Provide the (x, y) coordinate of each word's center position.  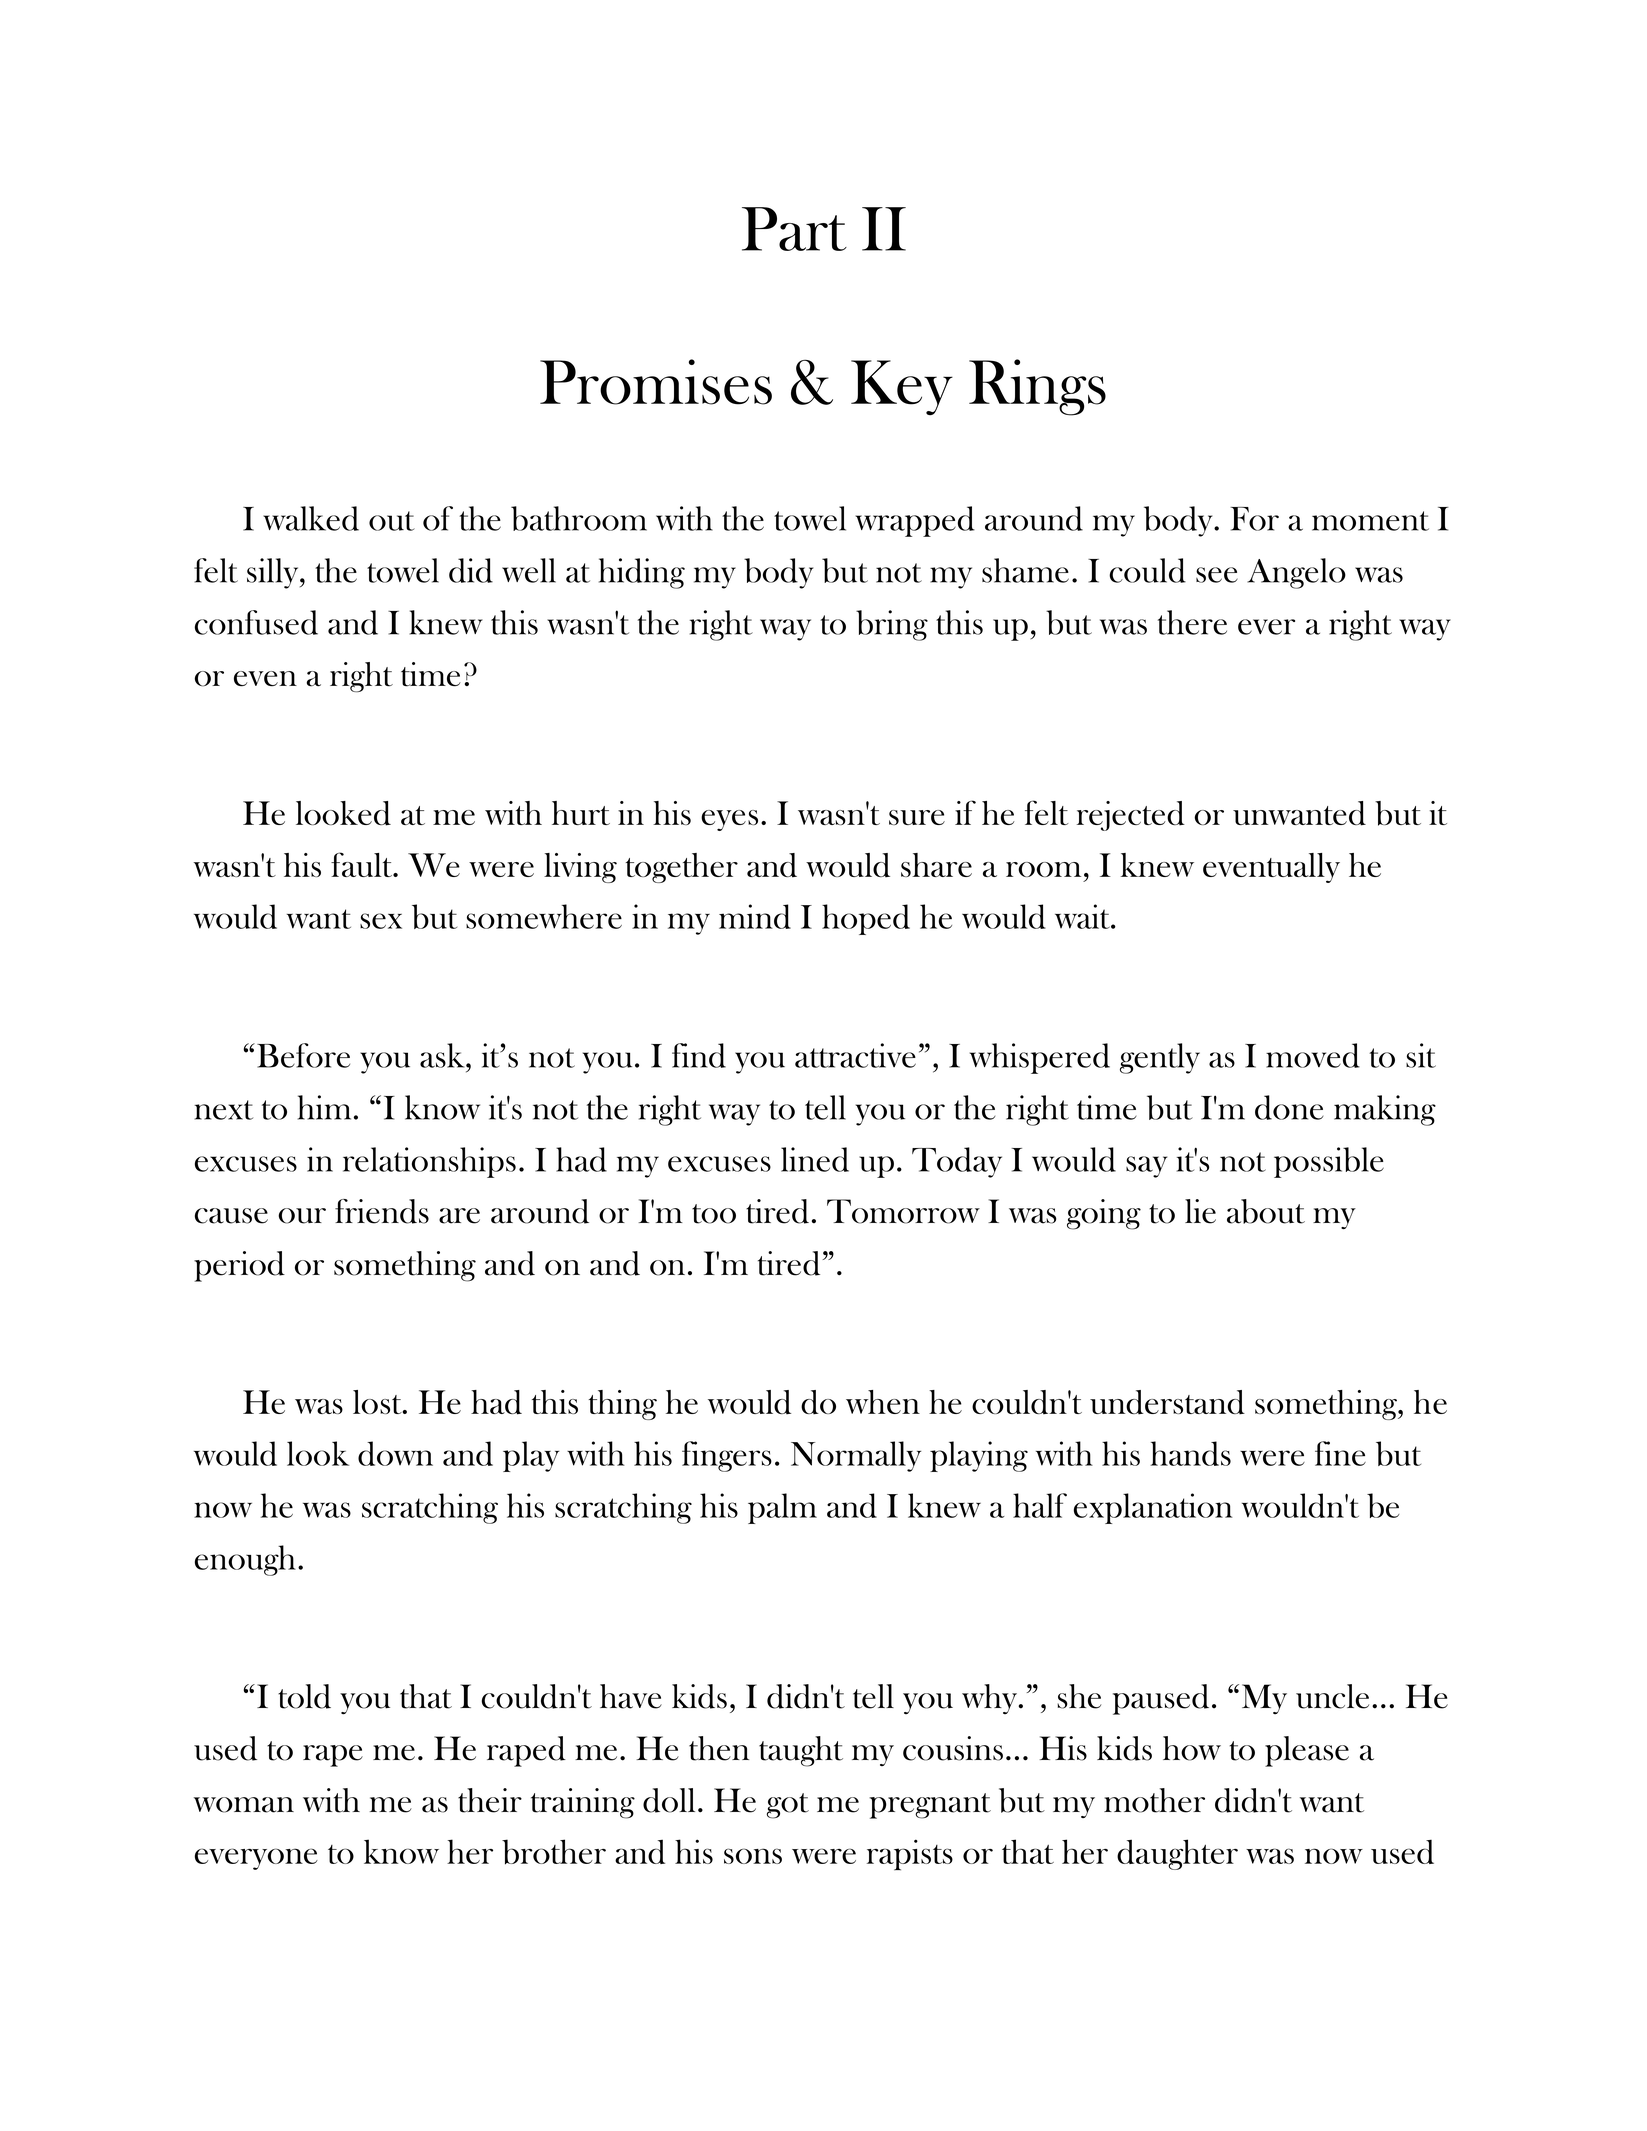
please (1307, 1751)
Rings (1037, 387)
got (788, 1806)
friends (382, 1211)
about (1266, 1211)
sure (917, 817)
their (490, 1800)
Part (794, 229)
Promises (656, 382)
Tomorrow (903, 1211)
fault (363, 864)
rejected (1131, 816)
